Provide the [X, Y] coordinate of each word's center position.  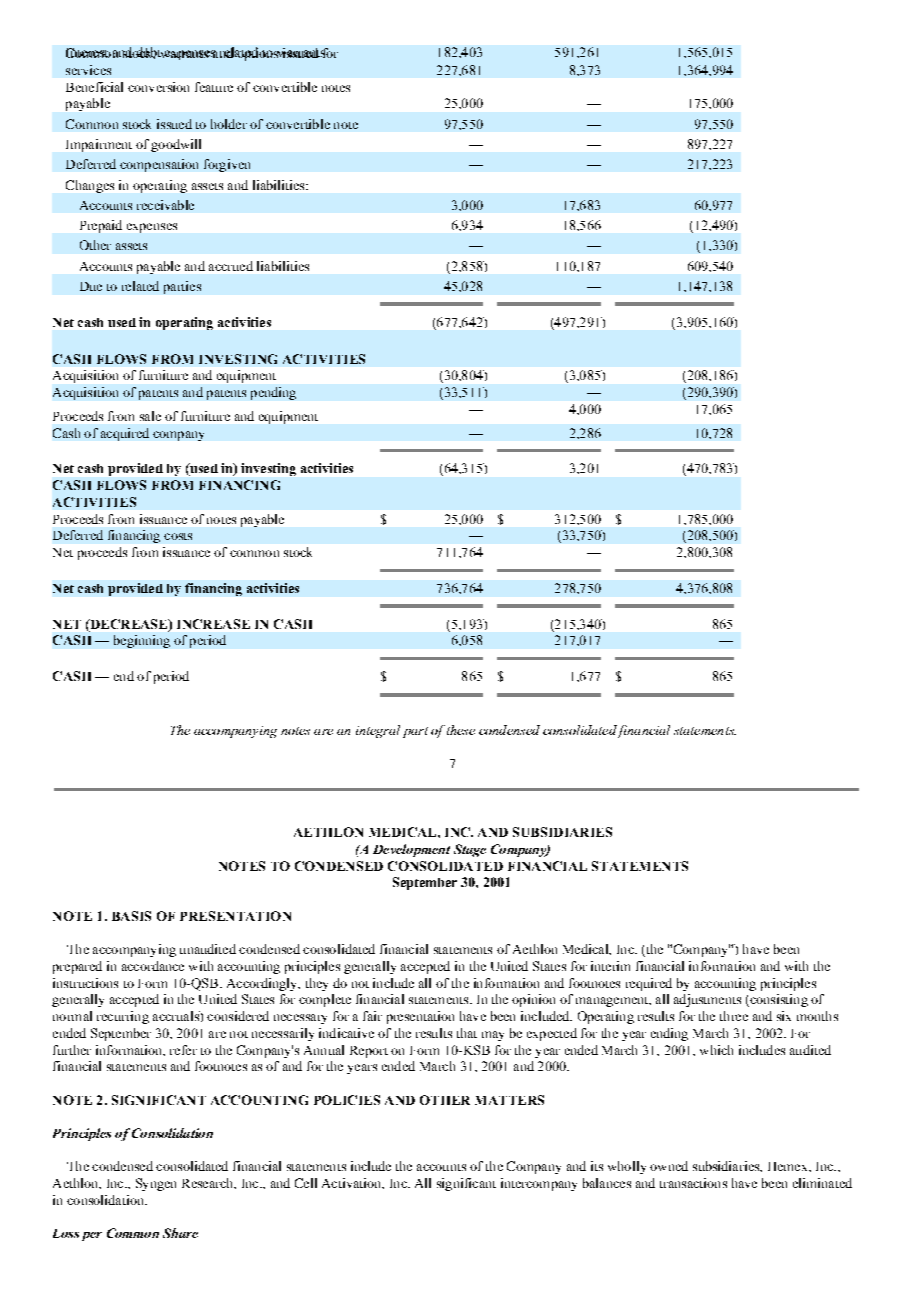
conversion [158, 87]
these [461, 730]
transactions [693, 1183]
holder [229, 124]
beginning [142, 641]
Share [180, 1233]
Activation [353, 1183]
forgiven [227, 165]
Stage [470, 850]
